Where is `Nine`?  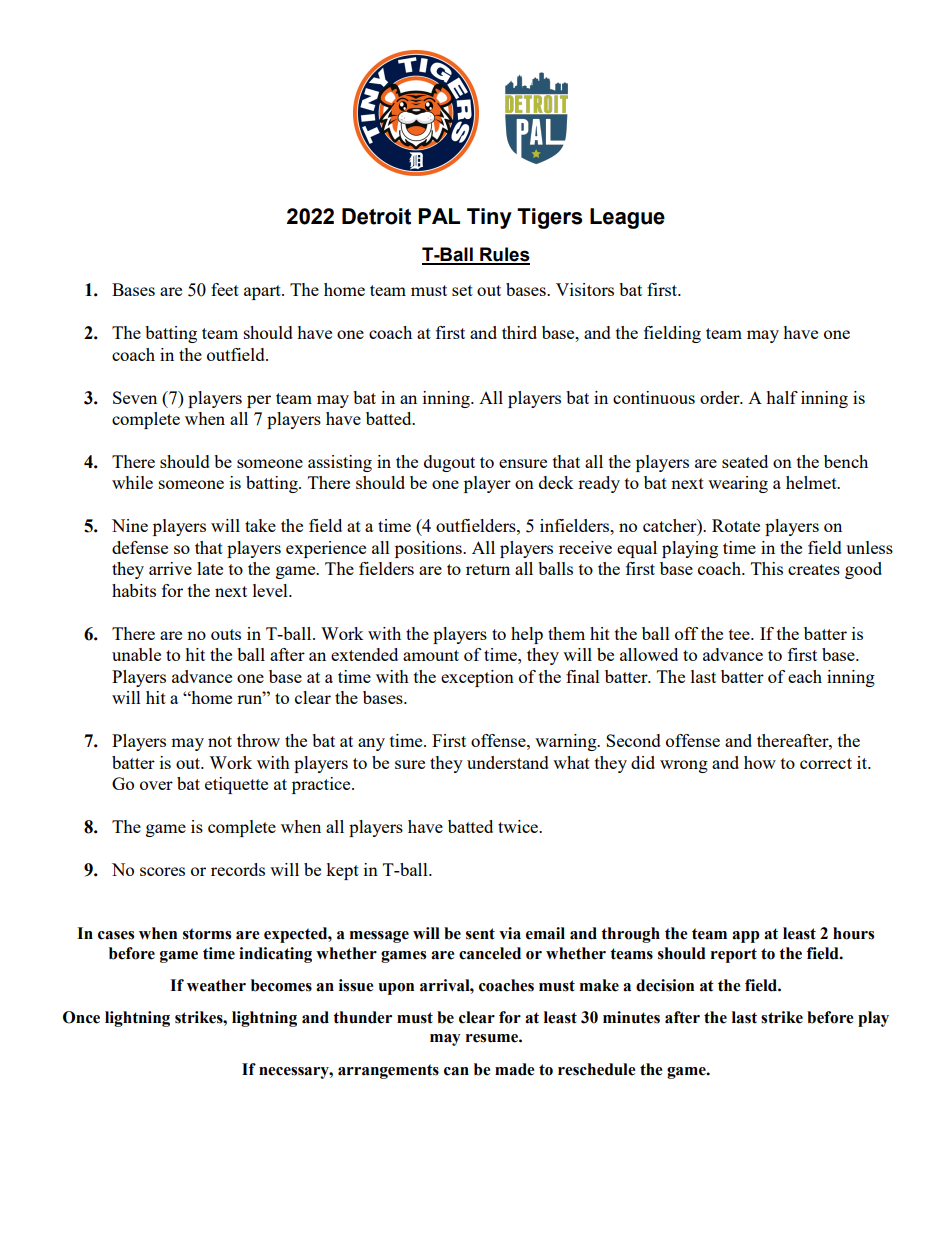
Nine is located at coordinates (130, 525).
